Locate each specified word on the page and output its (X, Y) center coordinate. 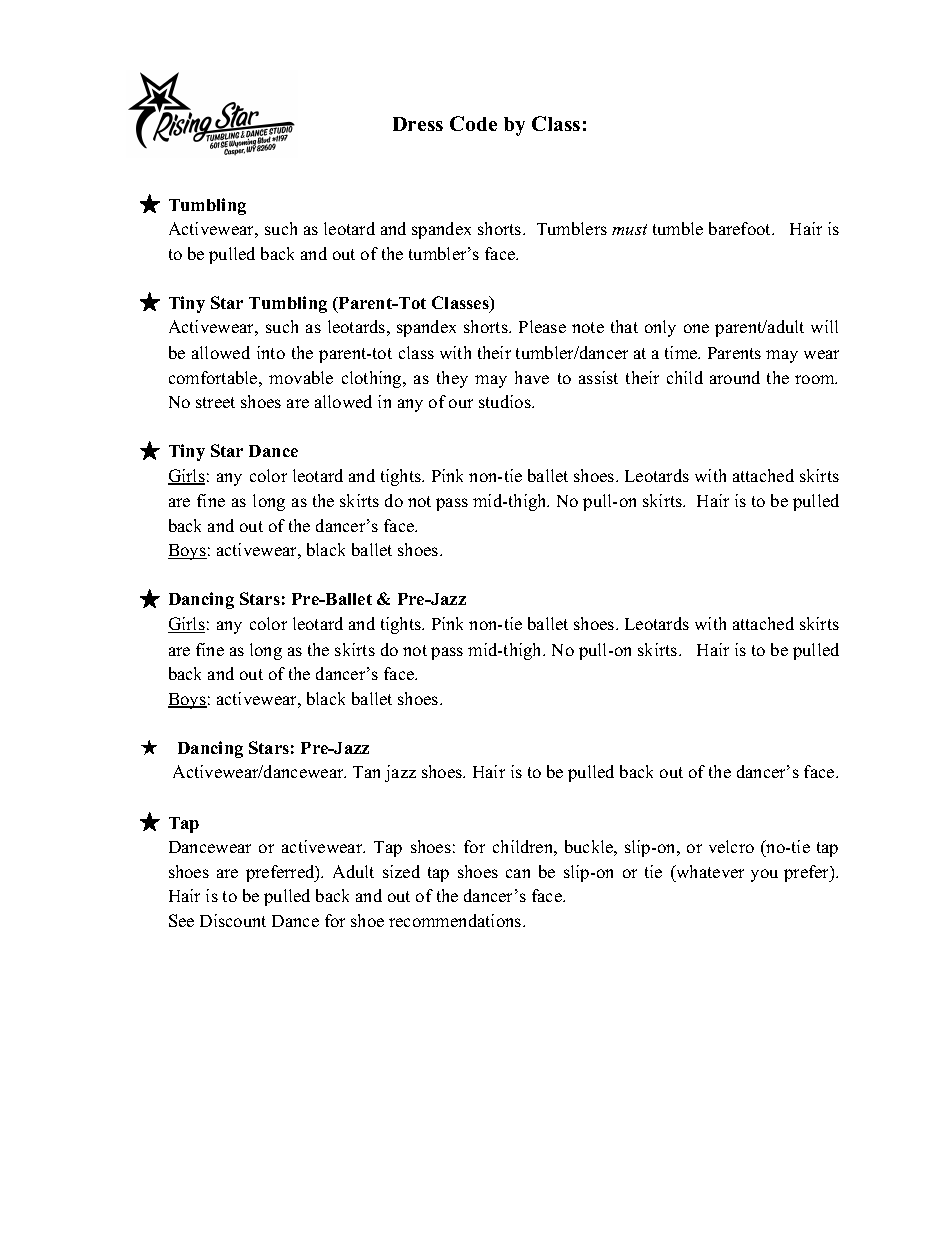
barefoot (741, 228)
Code (473, 123)
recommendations (456, 920)
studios (506, 401)
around (735, 377)
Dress (418, 124)
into (271, 352)
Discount (233, 920)
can (518, 873)
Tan (366, 772)
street (215, 402)
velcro (731, 846)
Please (542, 326)
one (696, 328)
